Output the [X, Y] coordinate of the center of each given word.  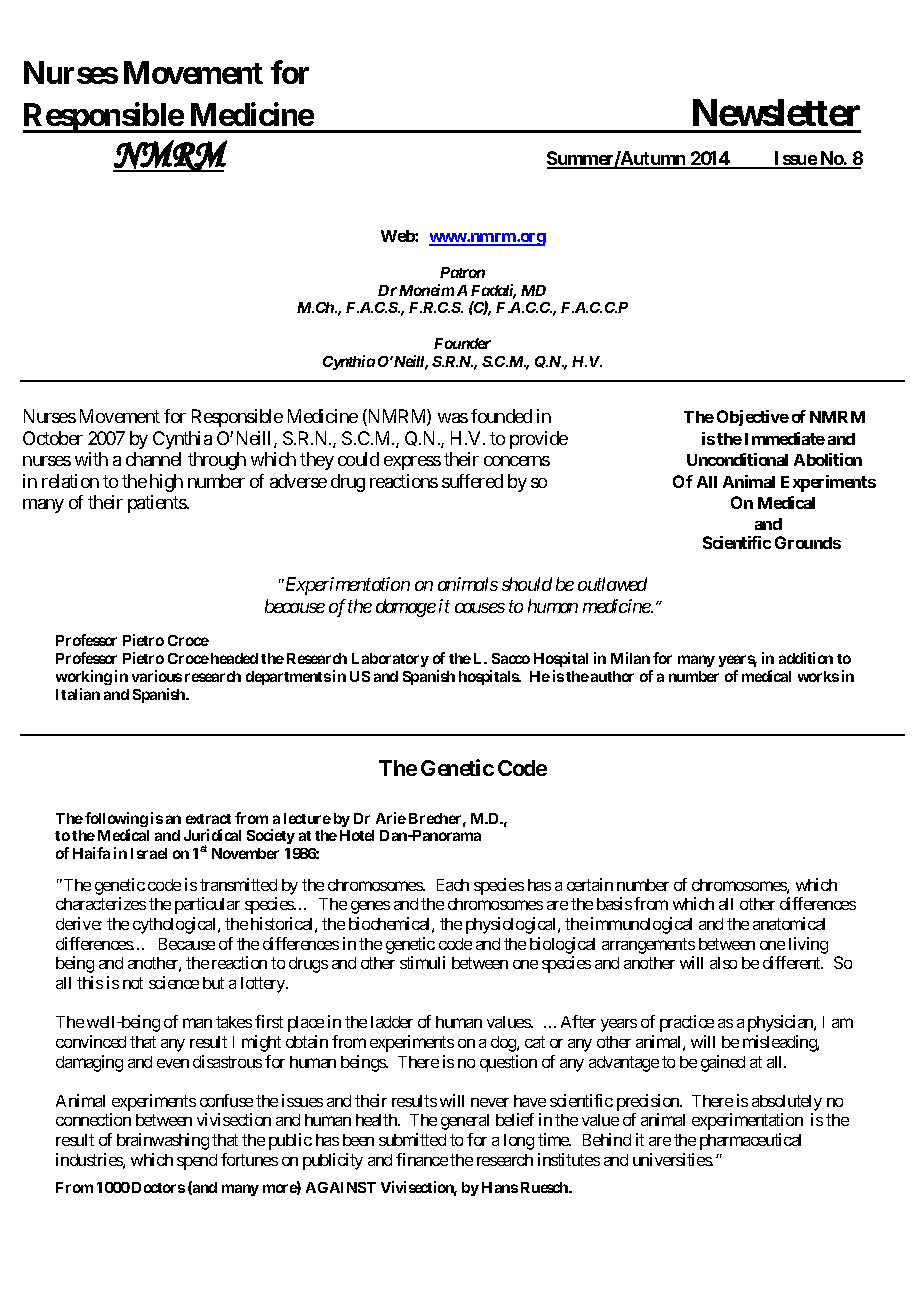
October [53, 438]
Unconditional [737, 459]
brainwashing [163, 1141]
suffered [472, 481]
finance [422, 1159]
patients [157, 504]
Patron [462, 272]
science [174, 982]
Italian [78, 694]
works [818, 676]
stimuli [422, 962]
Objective [753, 418]
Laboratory [390, 660]
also [723, 963]
